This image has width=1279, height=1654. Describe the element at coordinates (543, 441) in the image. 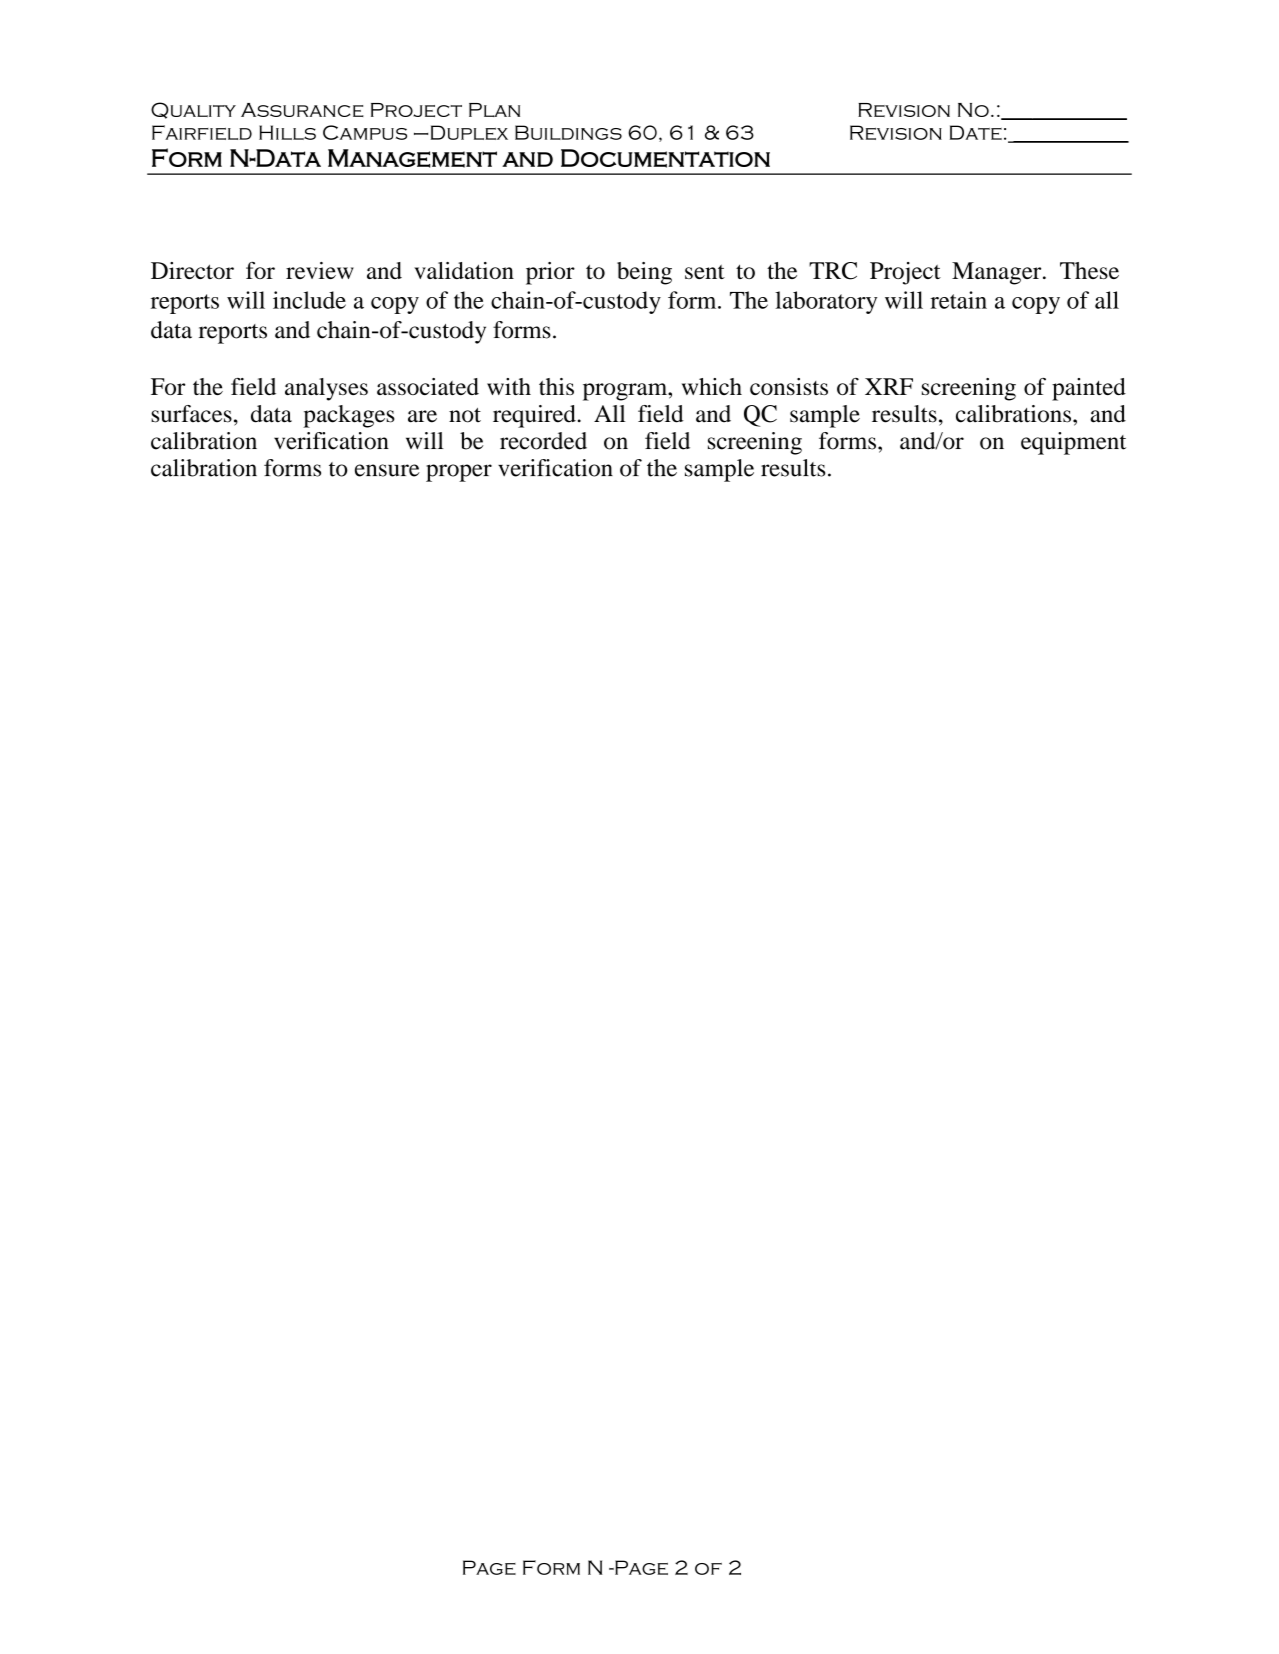

I see `recorded` at that location.
